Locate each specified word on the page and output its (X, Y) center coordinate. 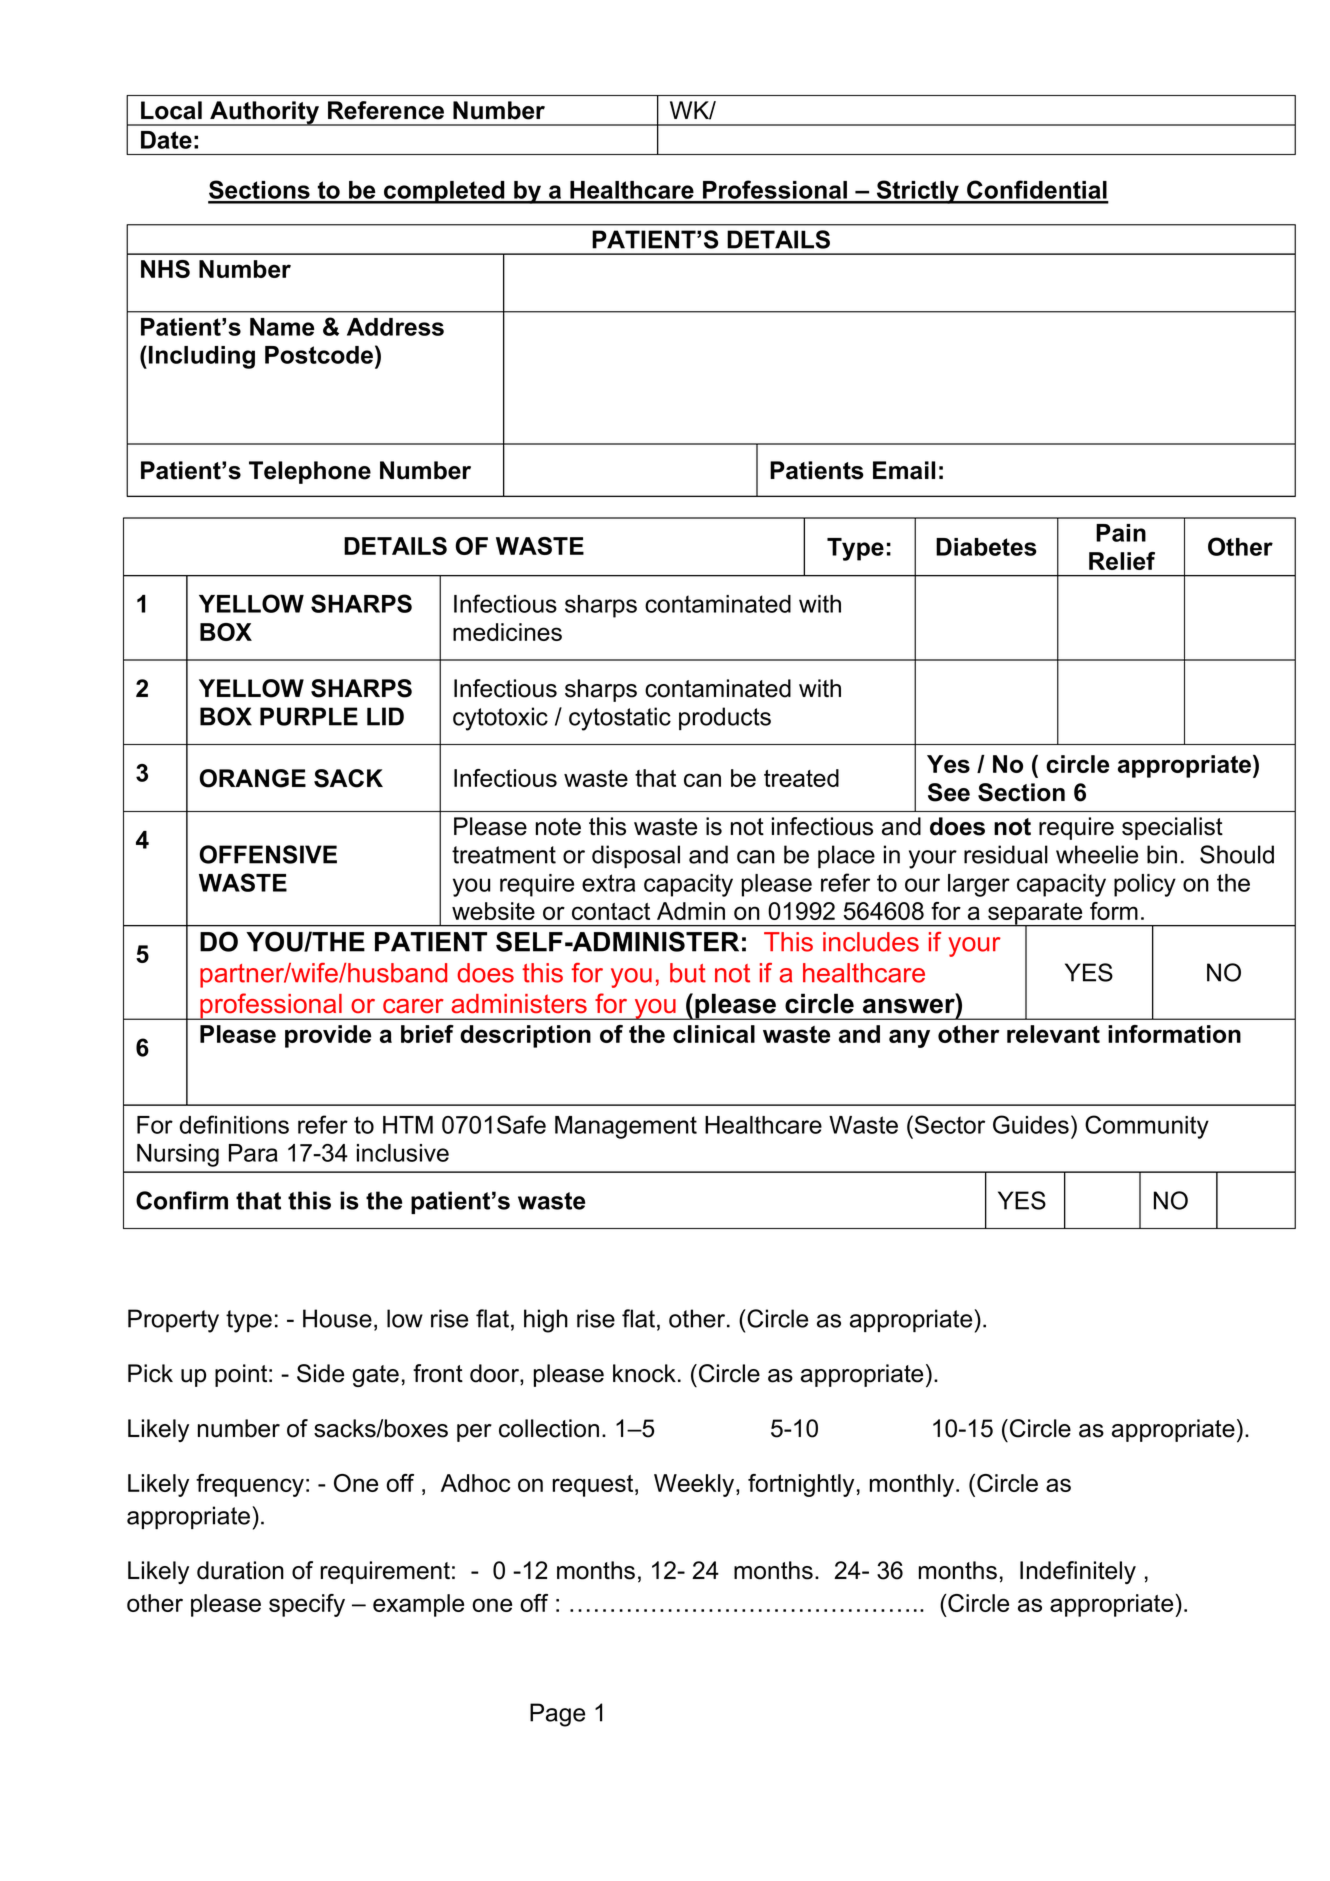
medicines (507, 632)
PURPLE (309, 716)
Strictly (918, 192)
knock (644, 1373)
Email (904, 470)
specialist (1172, 828)
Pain (1121, 533)
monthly (913, 1485)
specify (307, 1605)
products (725, 718)
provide (328, 1036)
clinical (714, 1034)
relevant (1053, 1034)
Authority (264, 113)
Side (320, 1373)
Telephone (310, 472)
